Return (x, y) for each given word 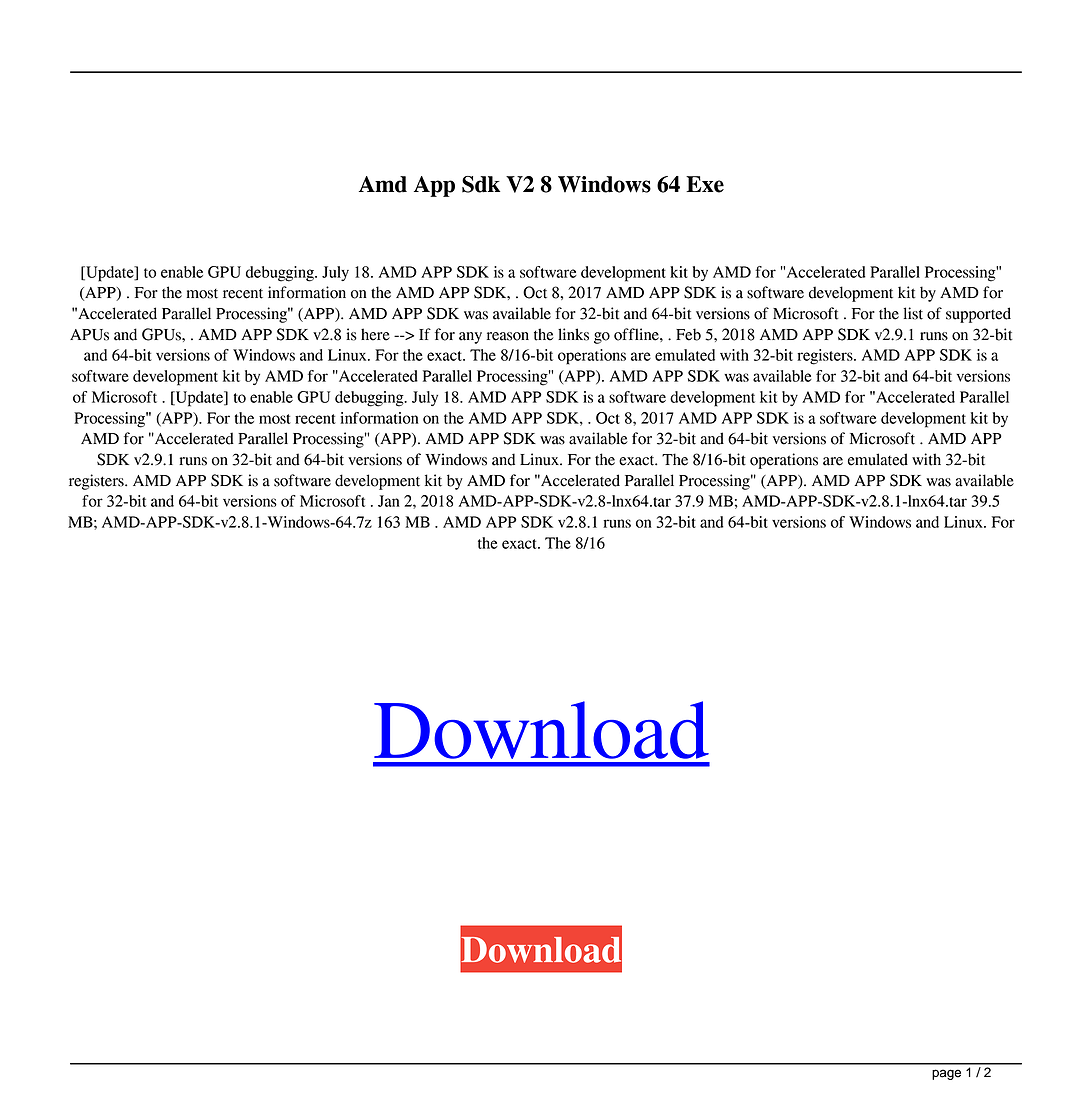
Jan (389, 501)
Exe (705, 184)
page (946, 1074)
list (913, 313)
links (573, 334)
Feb (688, 334)
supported (978, 315)
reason (508, 336)
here (375, 334)
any (470, 338)
